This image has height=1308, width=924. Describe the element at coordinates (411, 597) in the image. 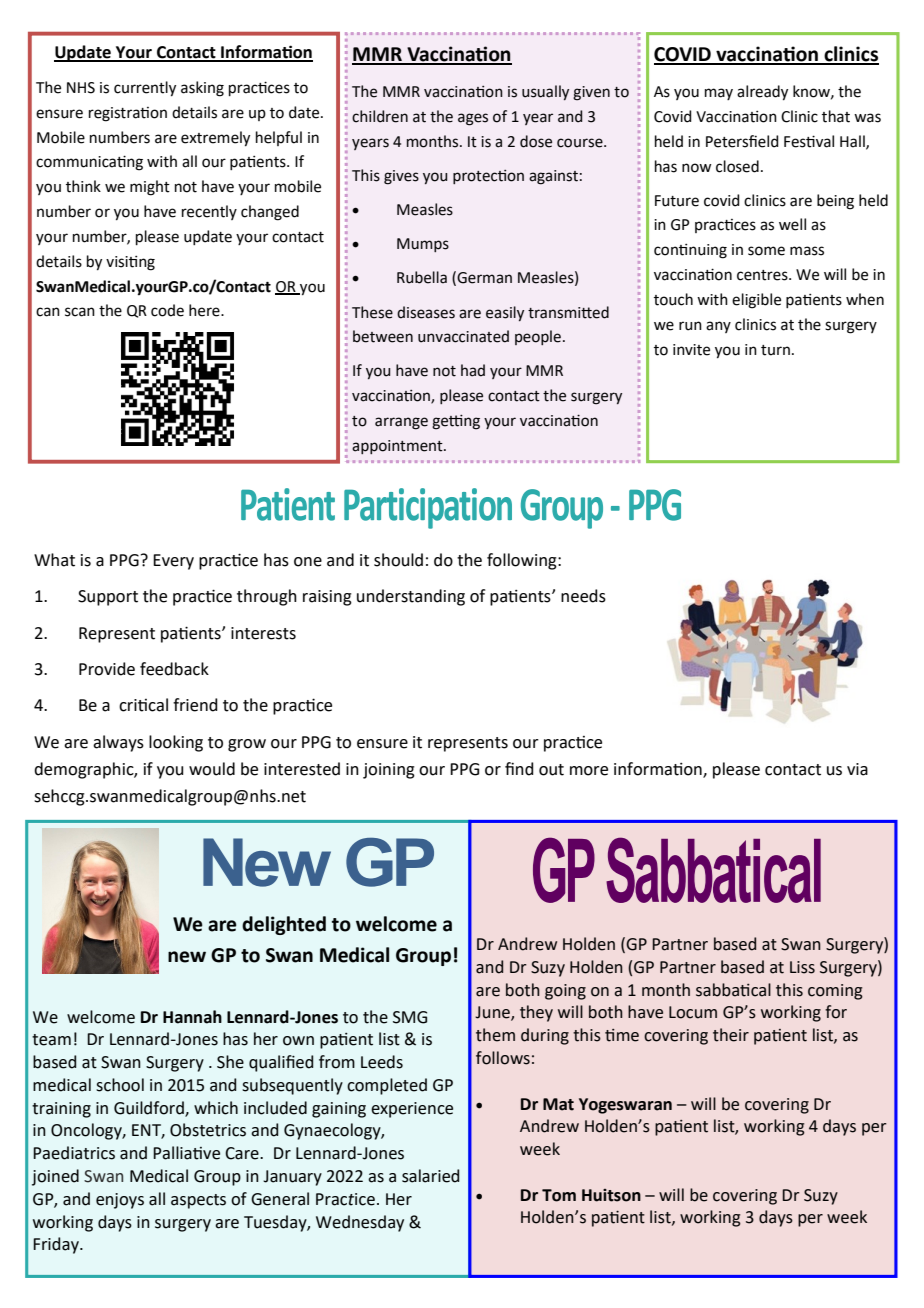

I see `understanding` at that location.
